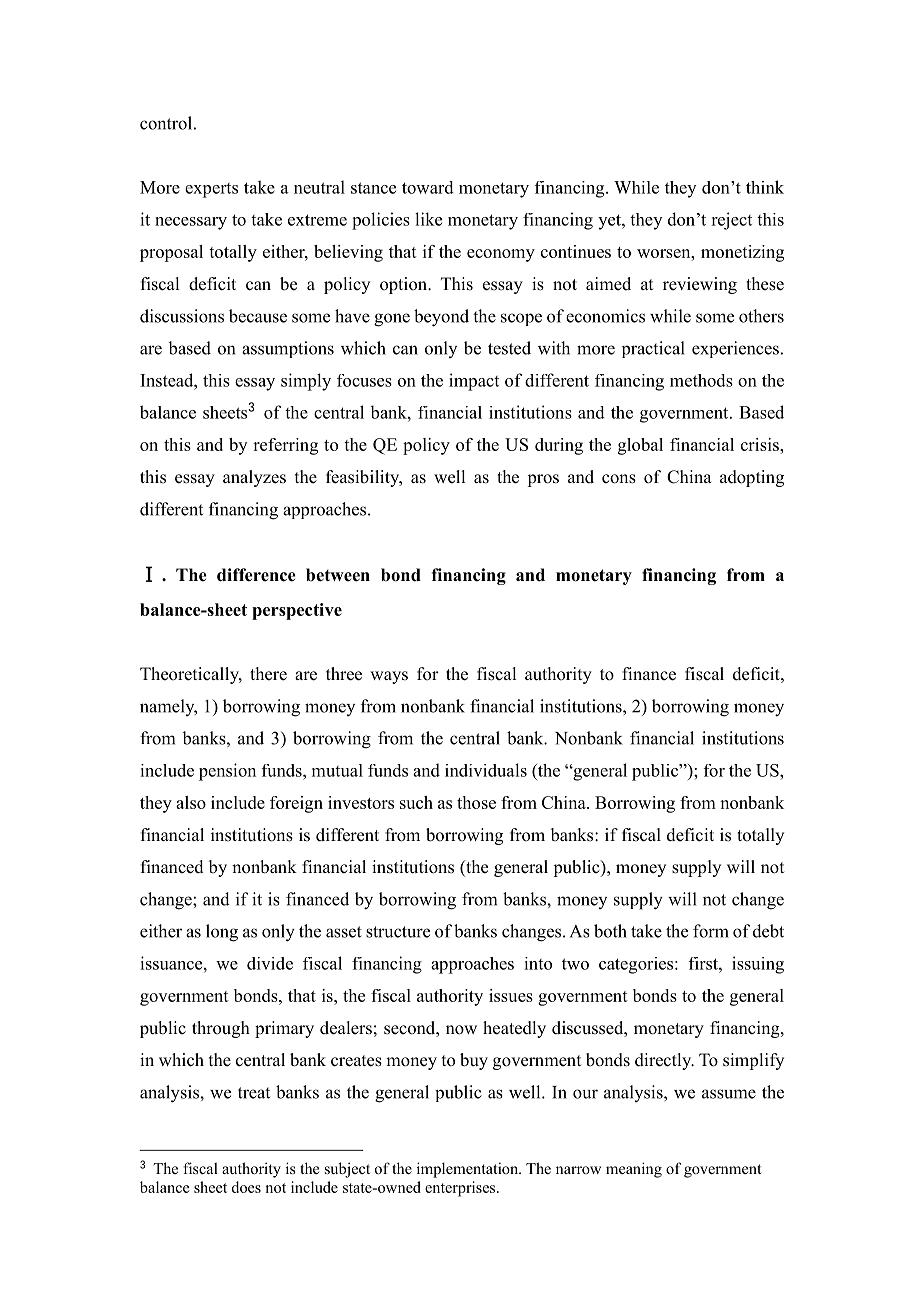  What do you see at coordinates (389, 677) in the page?
I see `ways` at bounding box center [389, 677].
